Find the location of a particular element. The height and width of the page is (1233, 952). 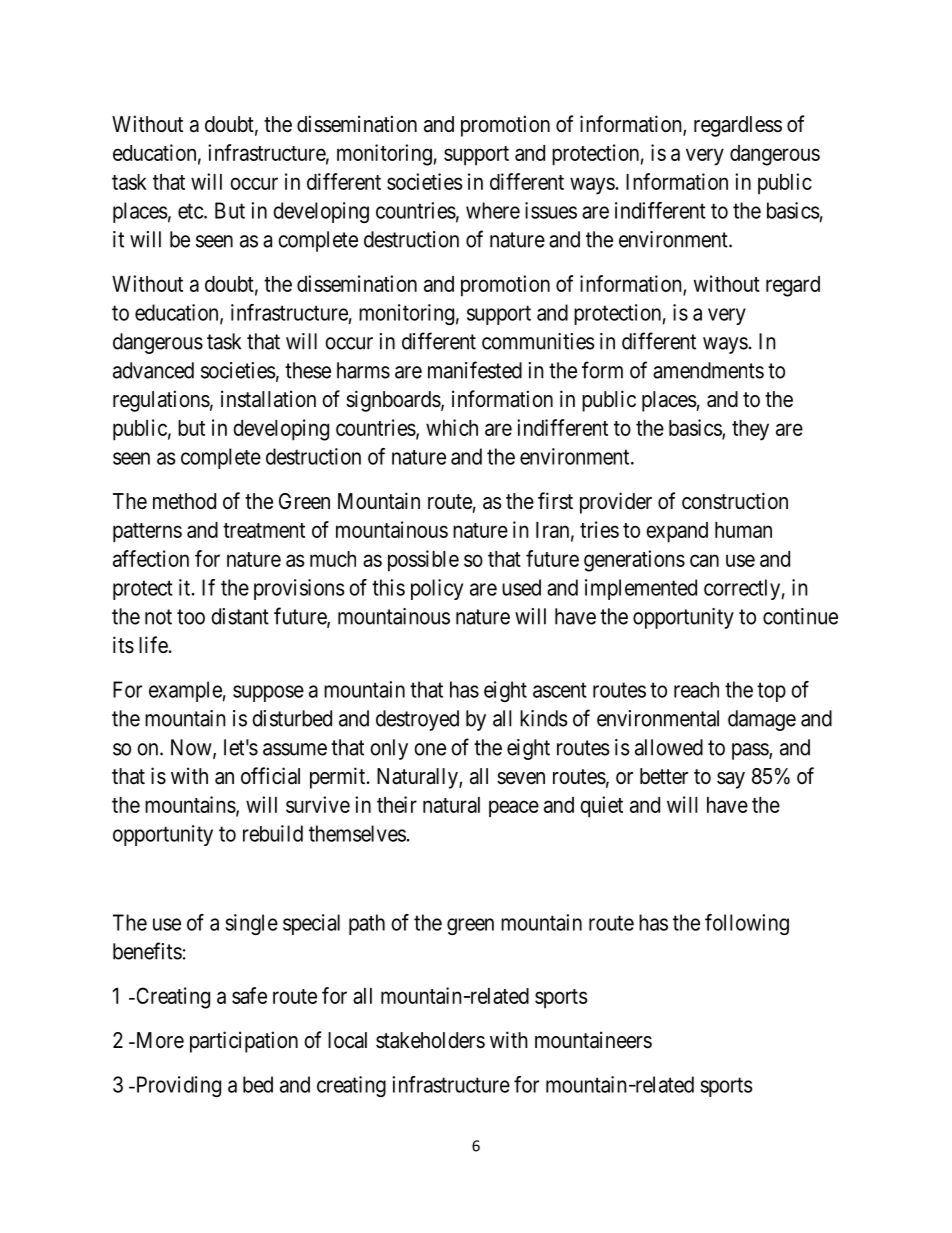

stakeholders is located at coordinates (430, 1040).
